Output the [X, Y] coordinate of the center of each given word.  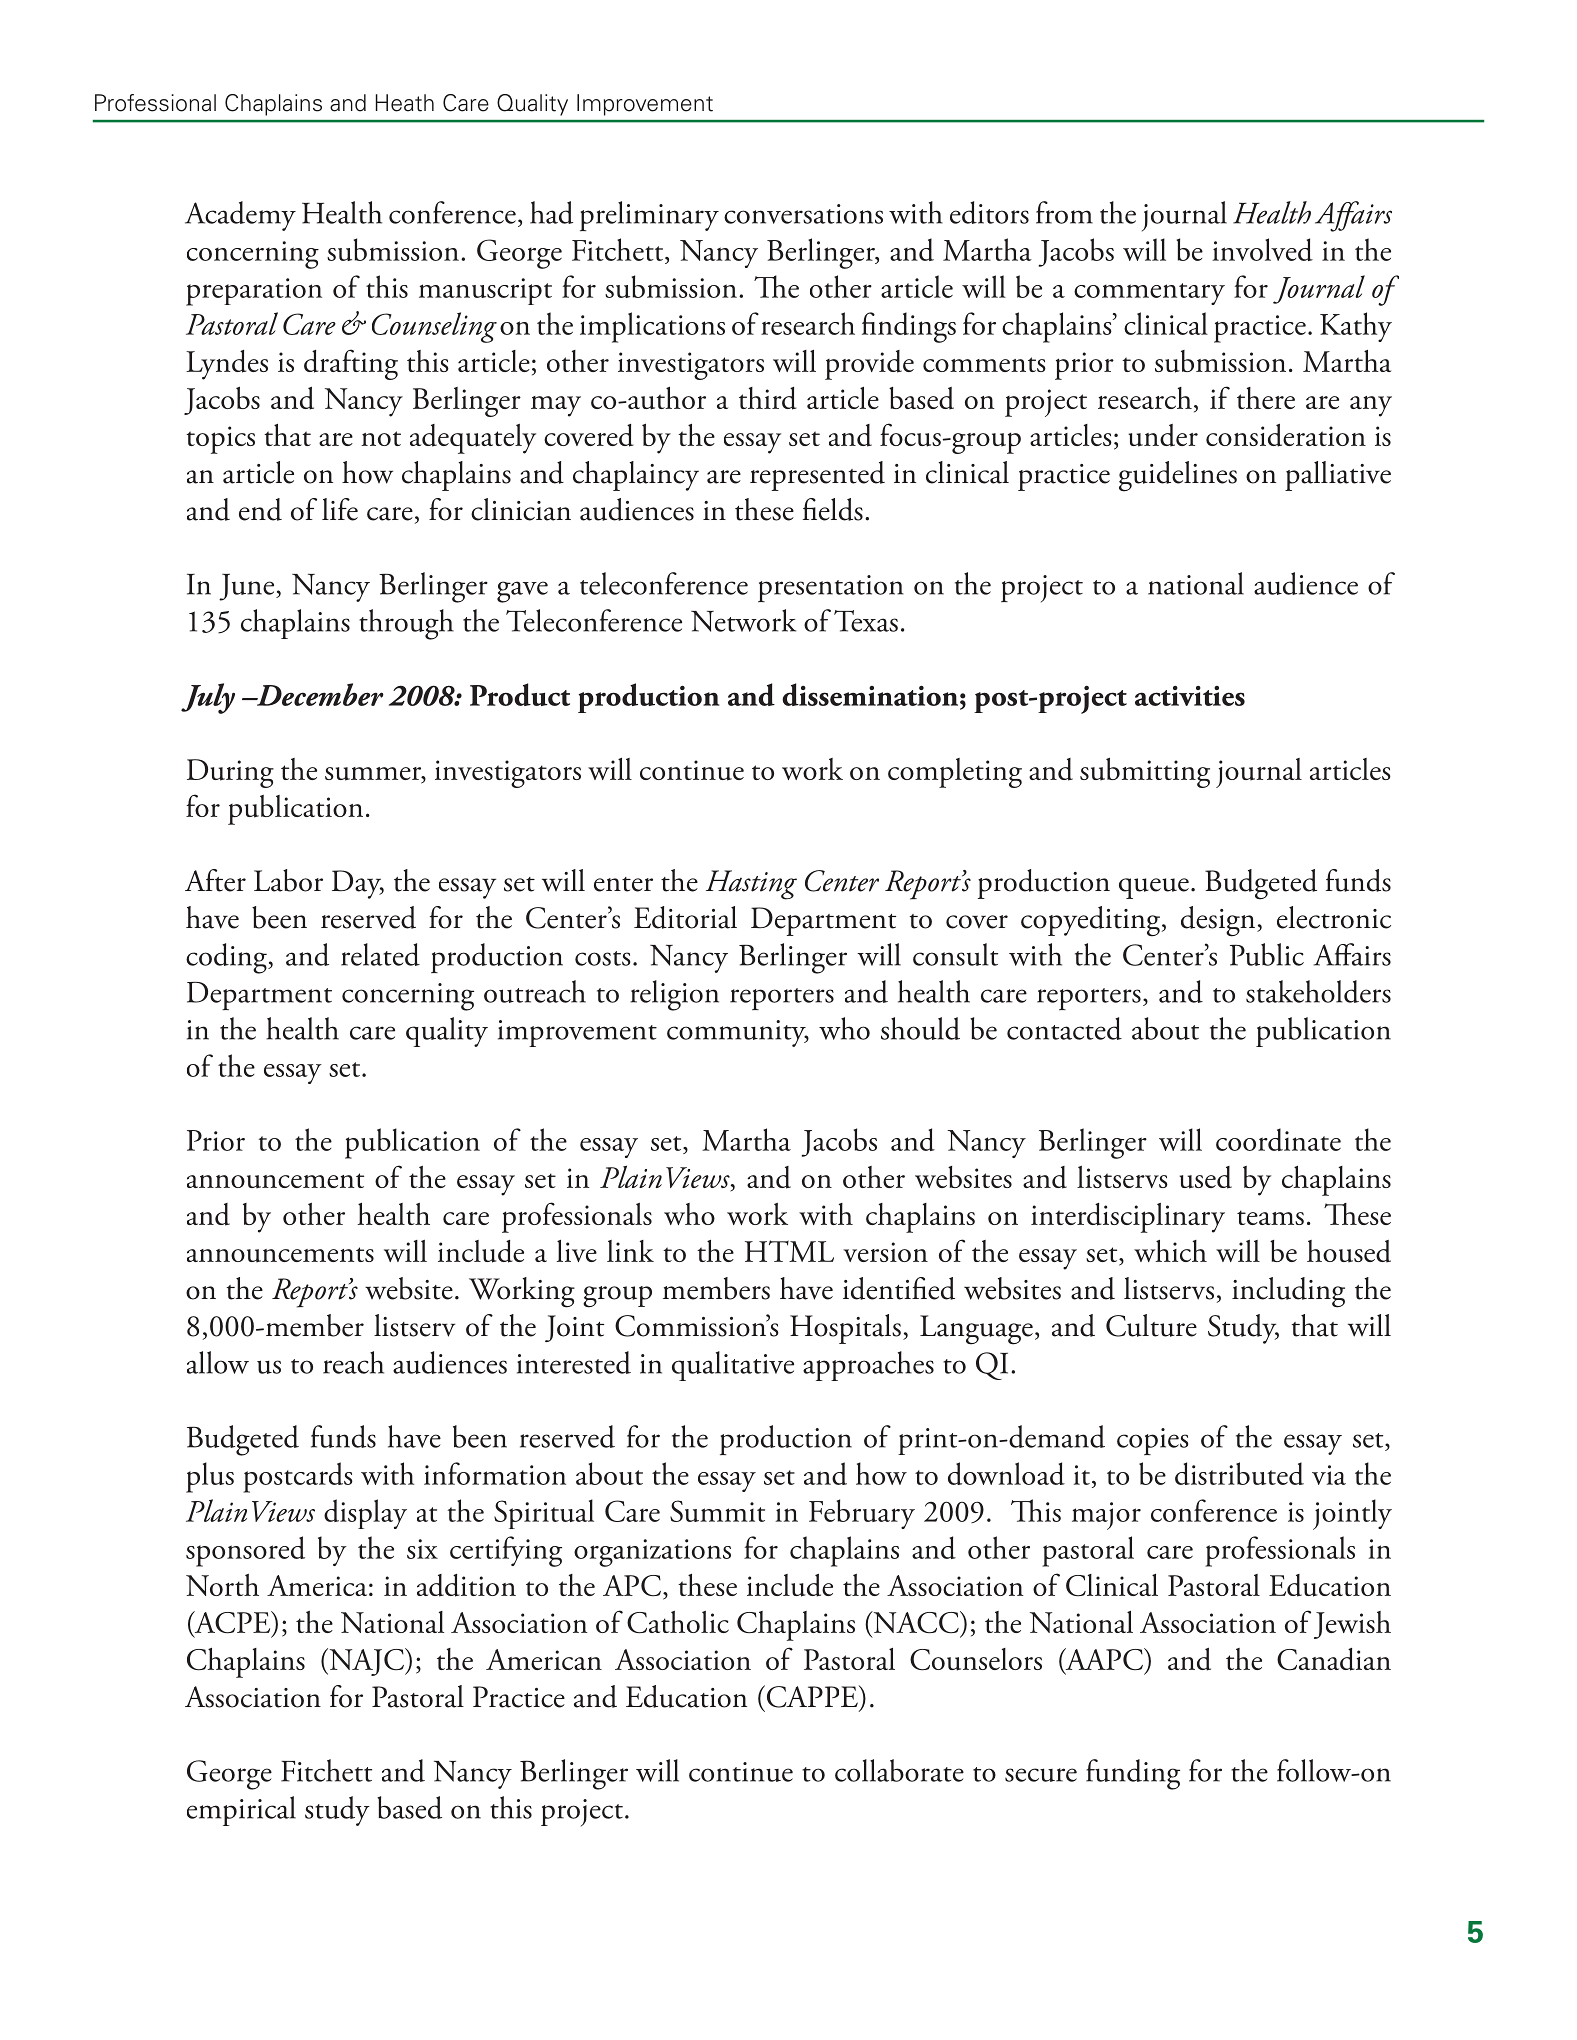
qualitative [733, 1366]
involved [1263, 249]
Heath [405, 103]
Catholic [678, 1622]
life [340, 509]
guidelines [1178, 476]
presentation [831, 588]
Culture [1151, 1325]
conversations [803, 214]
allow [218, 1362]
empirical [241, 1811]
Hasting [751, 885]
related [380, 954]
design [1219, 921]
